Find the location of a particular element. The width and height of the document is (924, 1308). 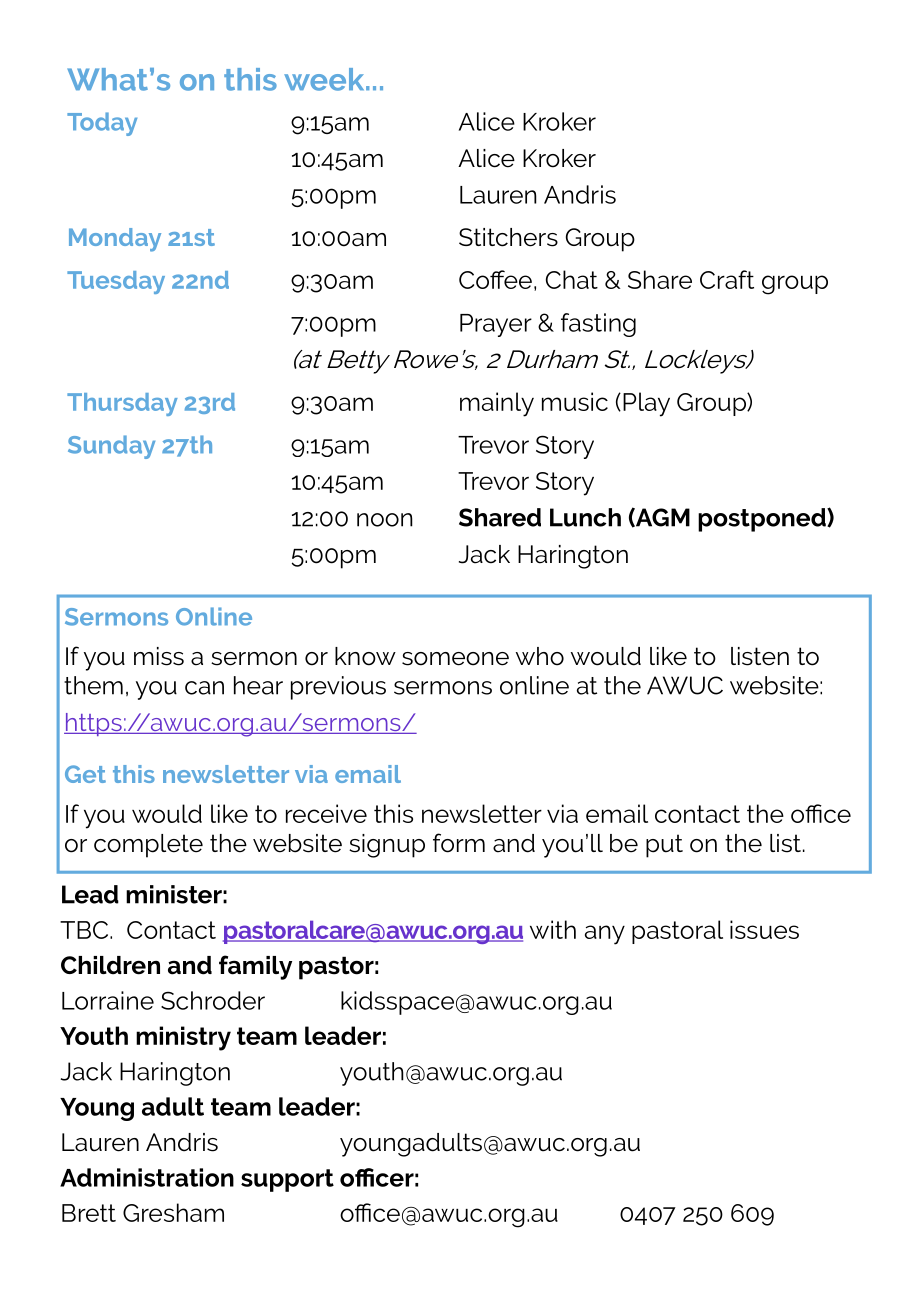

week is located at coordinates (325, 79).
